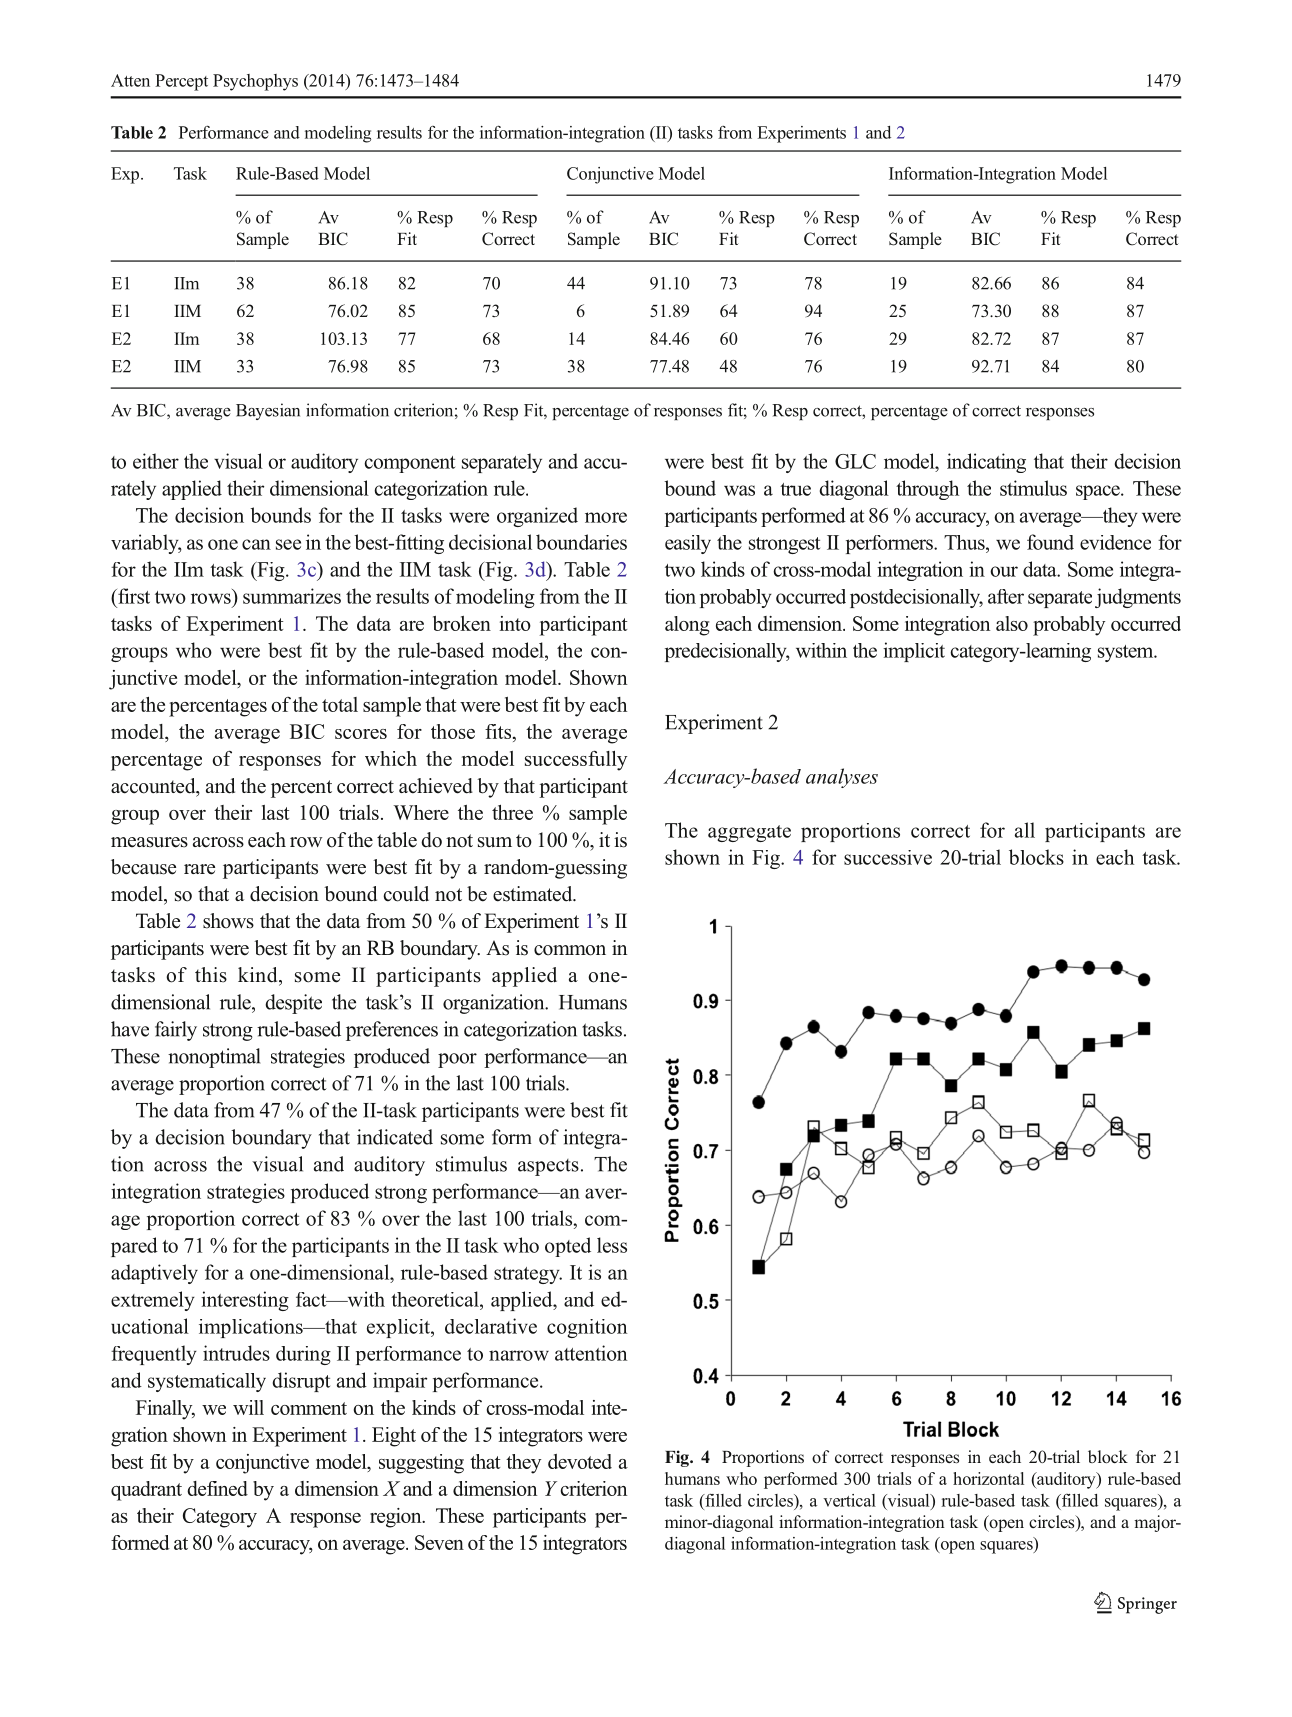 Image resolution: width=1292 pixels, height=1717 pixels. Describe the element at coordinates (888, 857) in the page. I see `successive` at that location.
